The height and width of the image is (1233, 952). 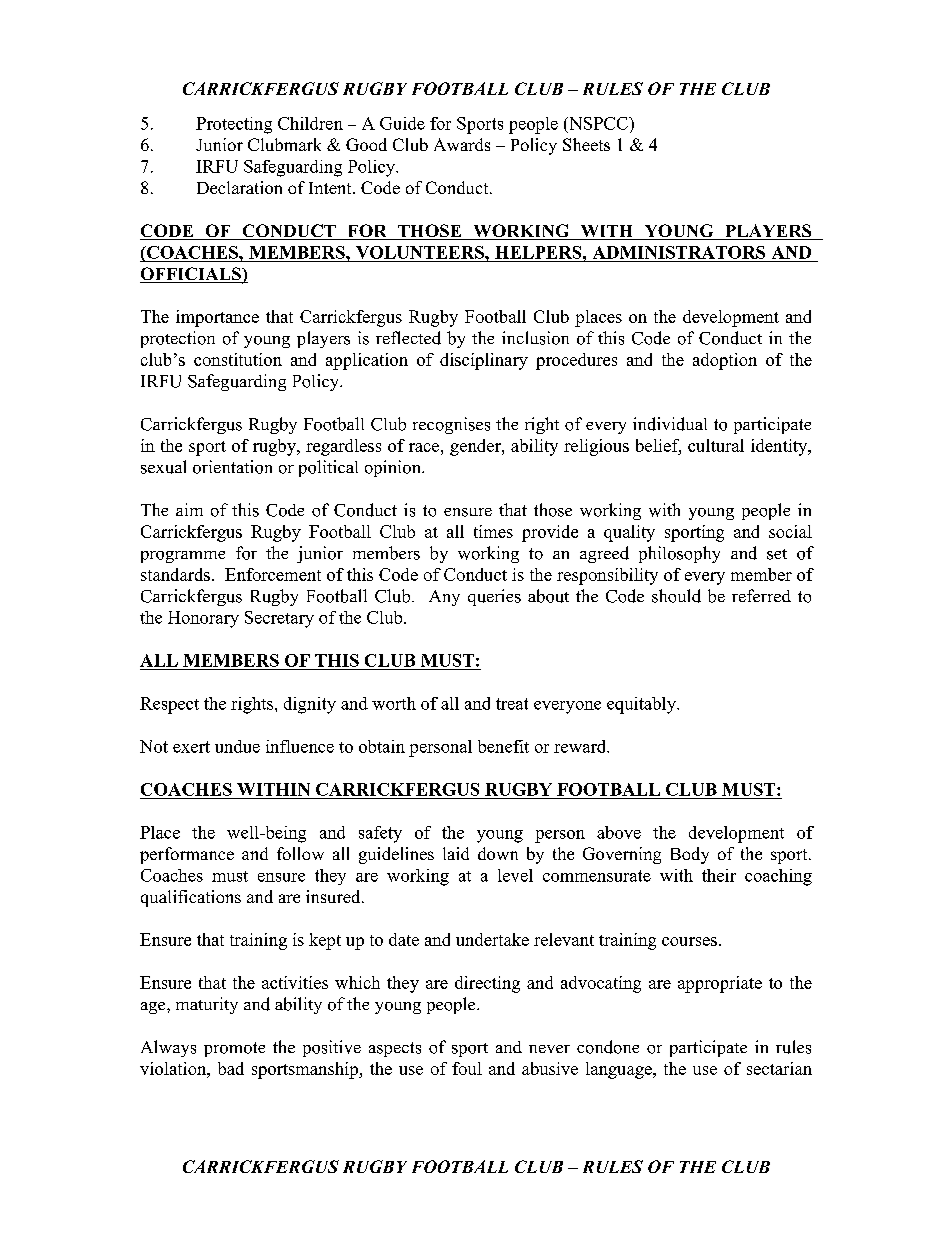 What do you see at coordinates (234, 125) in the image?
I see `Protecting` at bounding box center [234, 125].
